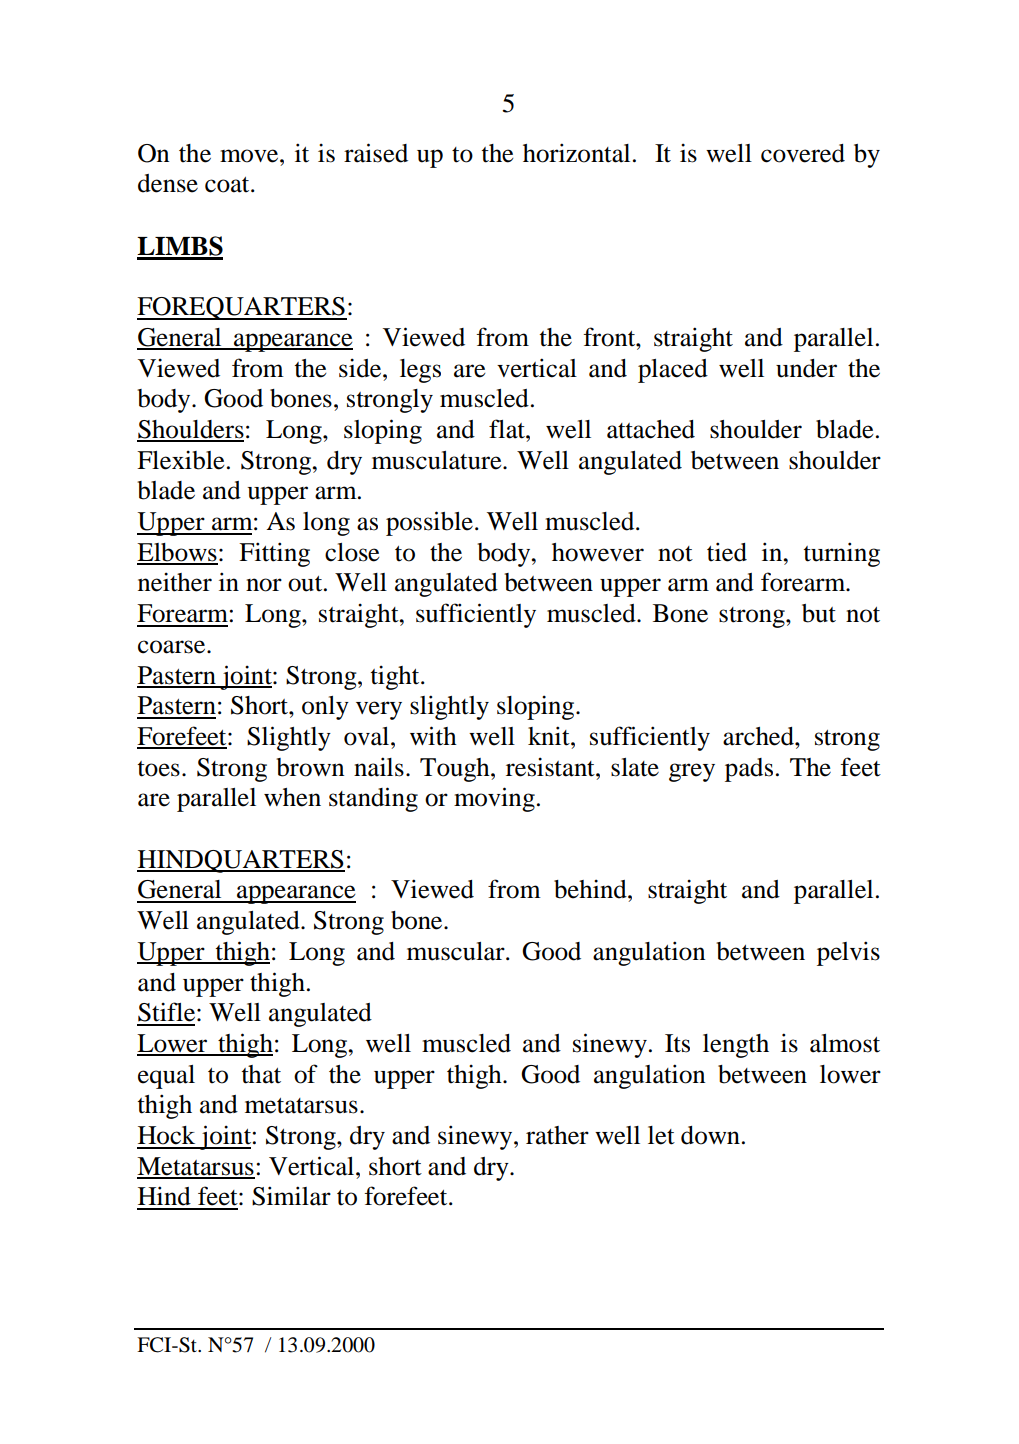  I want to click on Similar, so click(291, 1196).
